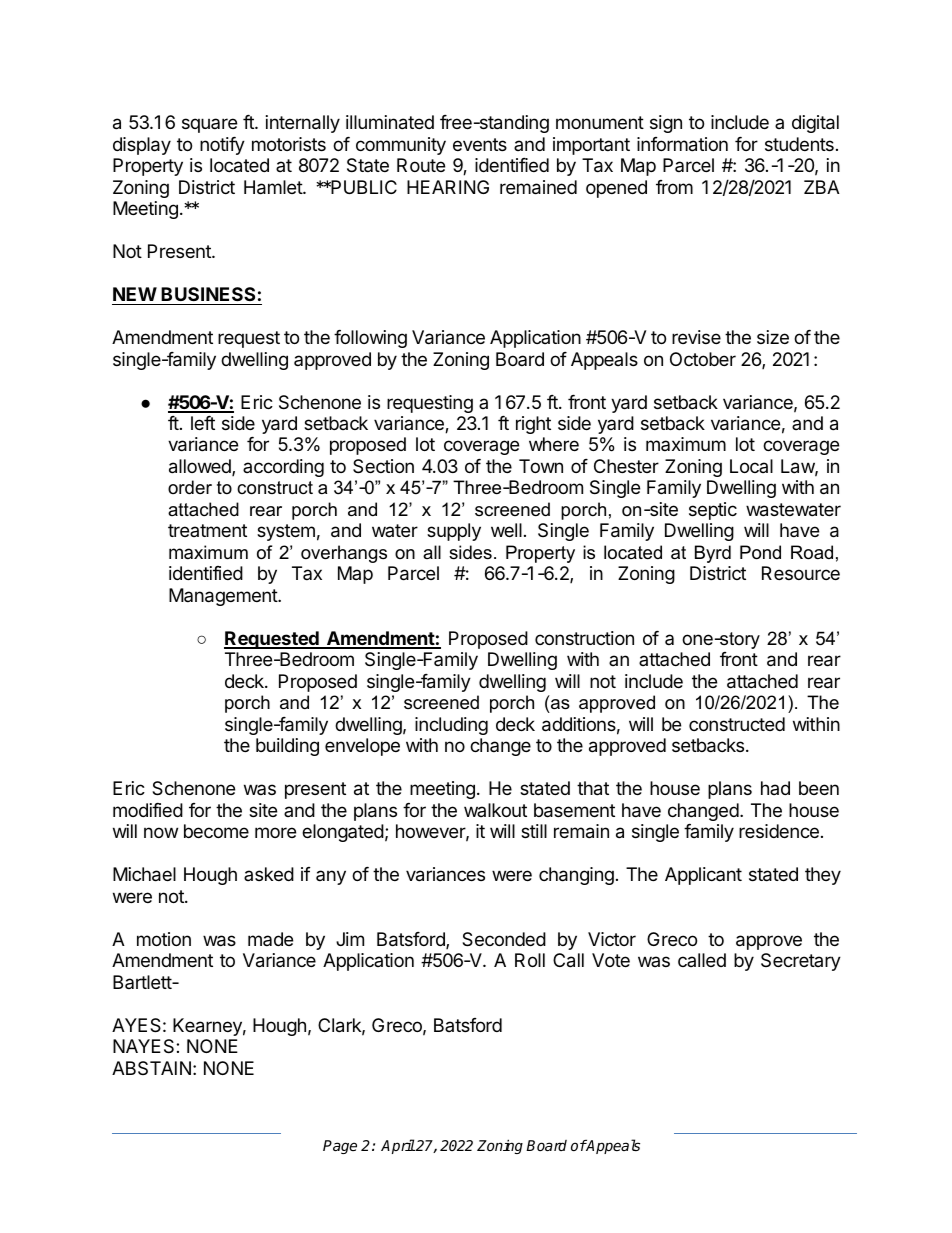  I want to click on Resource, so click(801, 573).
